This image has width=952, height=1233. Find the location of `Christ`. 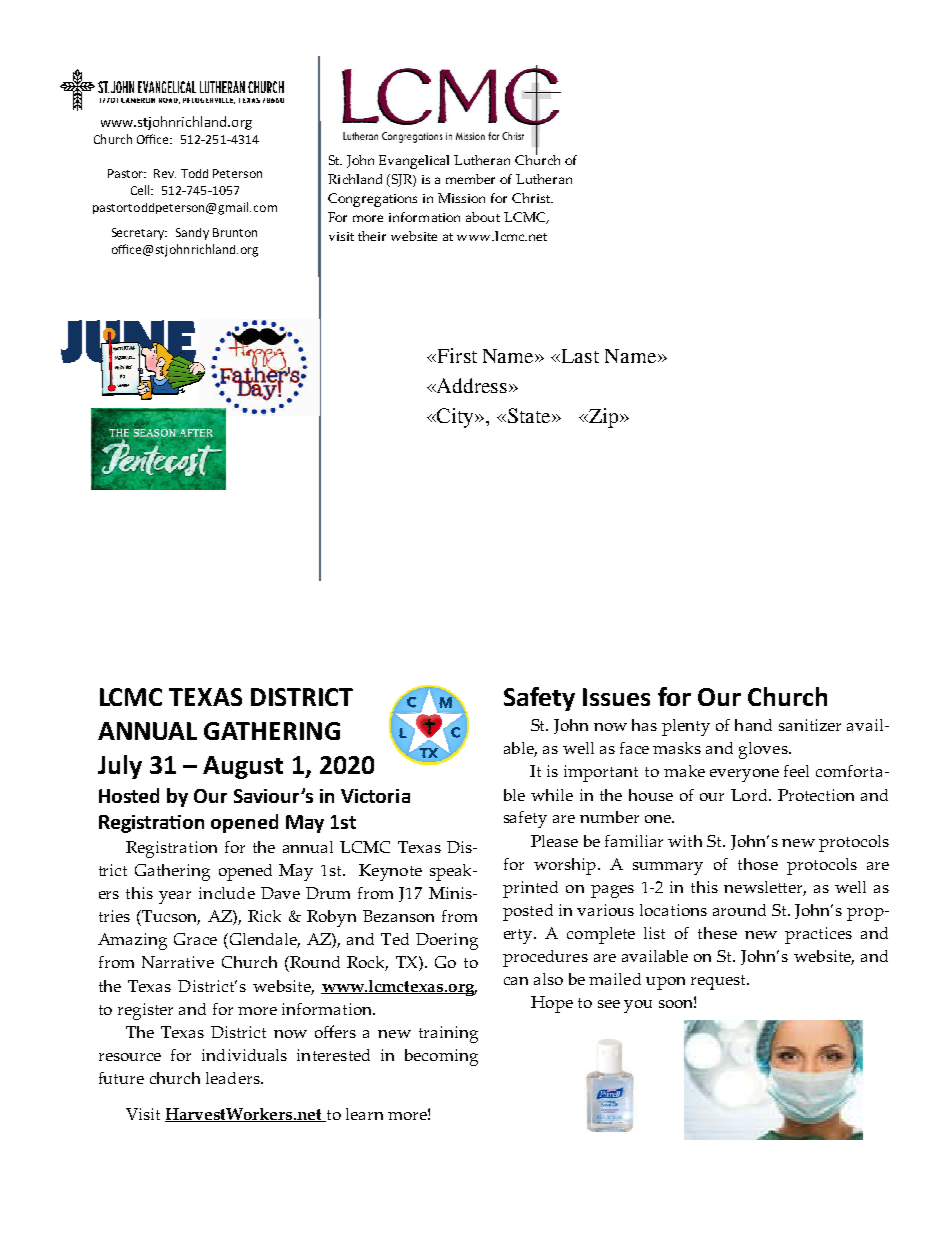

Christ is located at coordinates (532, 198).
